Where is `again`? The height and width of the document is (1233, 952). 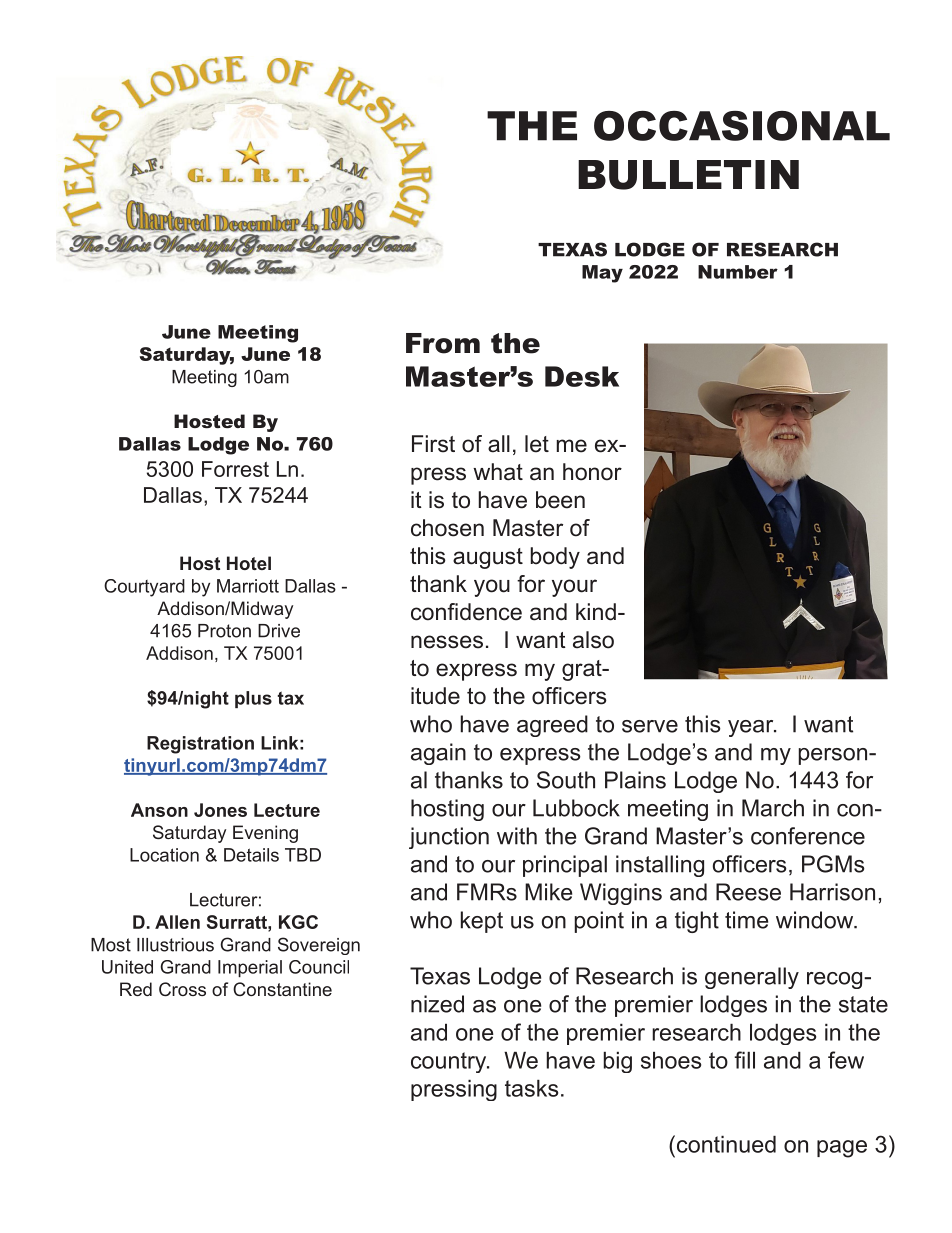
again is located at coordinates (438, 754).
